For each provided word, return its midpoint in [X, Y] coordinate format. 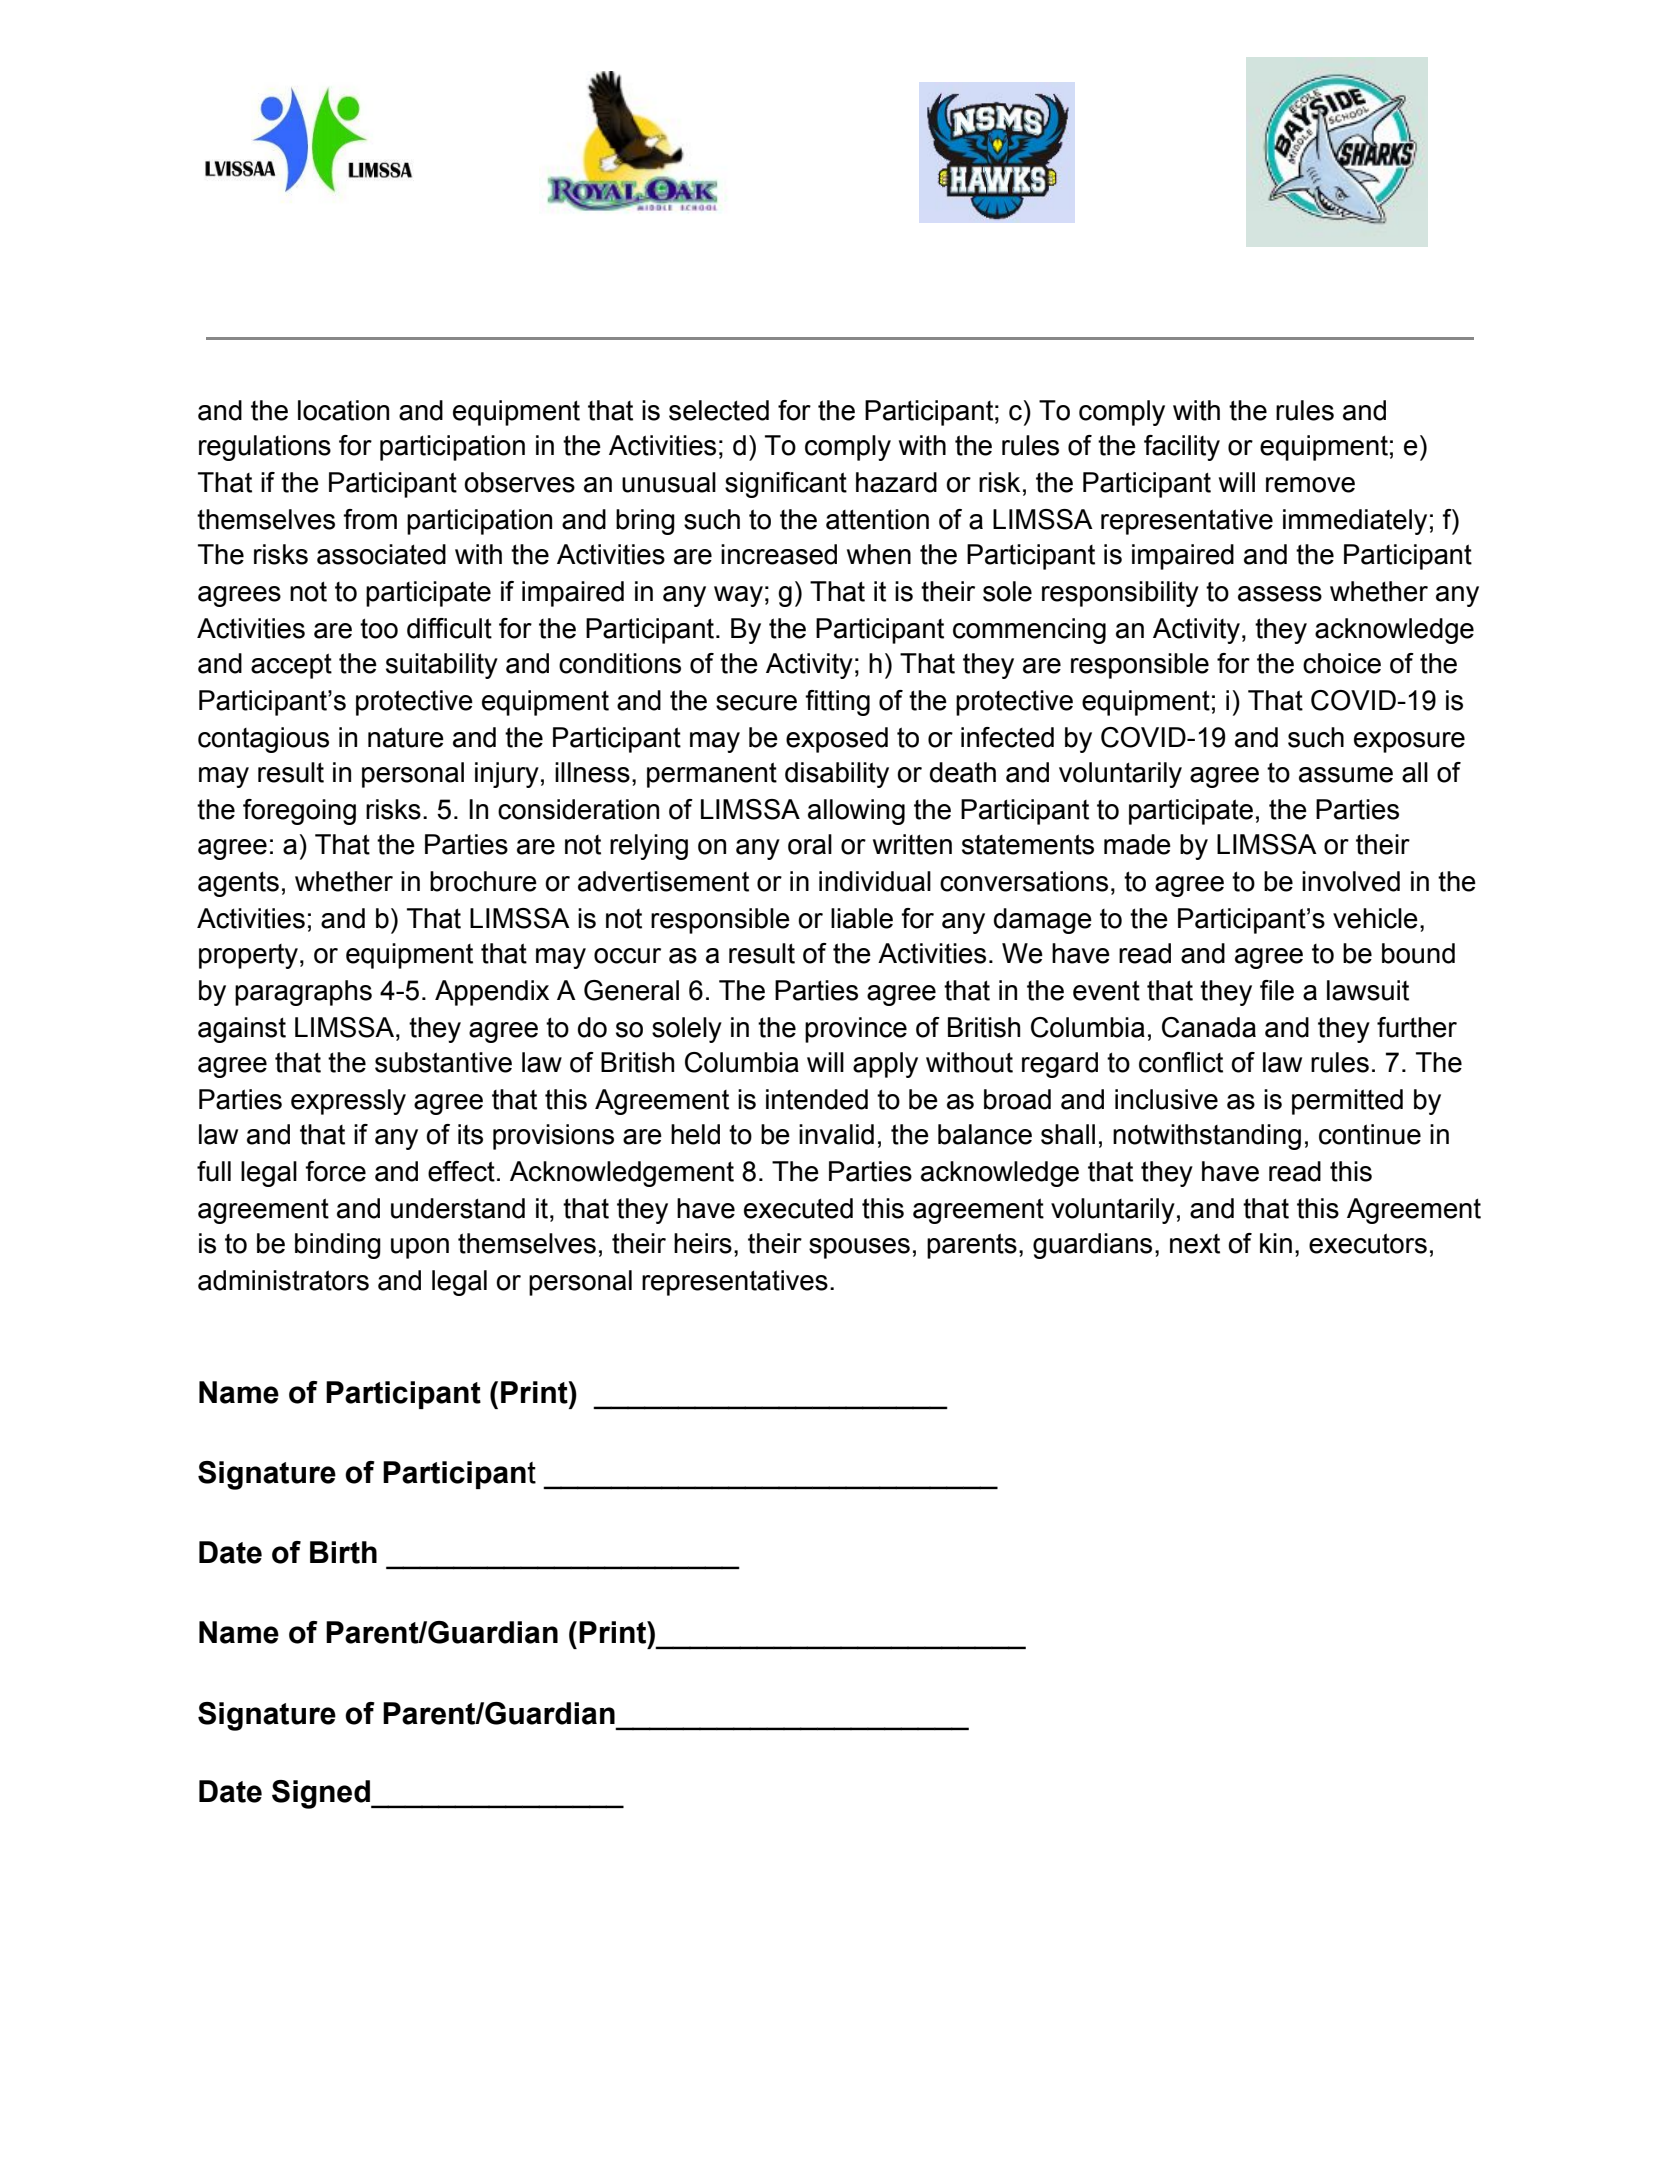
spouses [859, 1248]
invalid [836, 1134]
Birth [343, 1552]
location [343, 410]
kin [1276, 1243]
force [335, 1171]
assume [1346, 775]
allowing [856, 812]
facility [1182, 448]
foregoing [299, 812]
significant [786, 485]
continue [1370, 1134]
